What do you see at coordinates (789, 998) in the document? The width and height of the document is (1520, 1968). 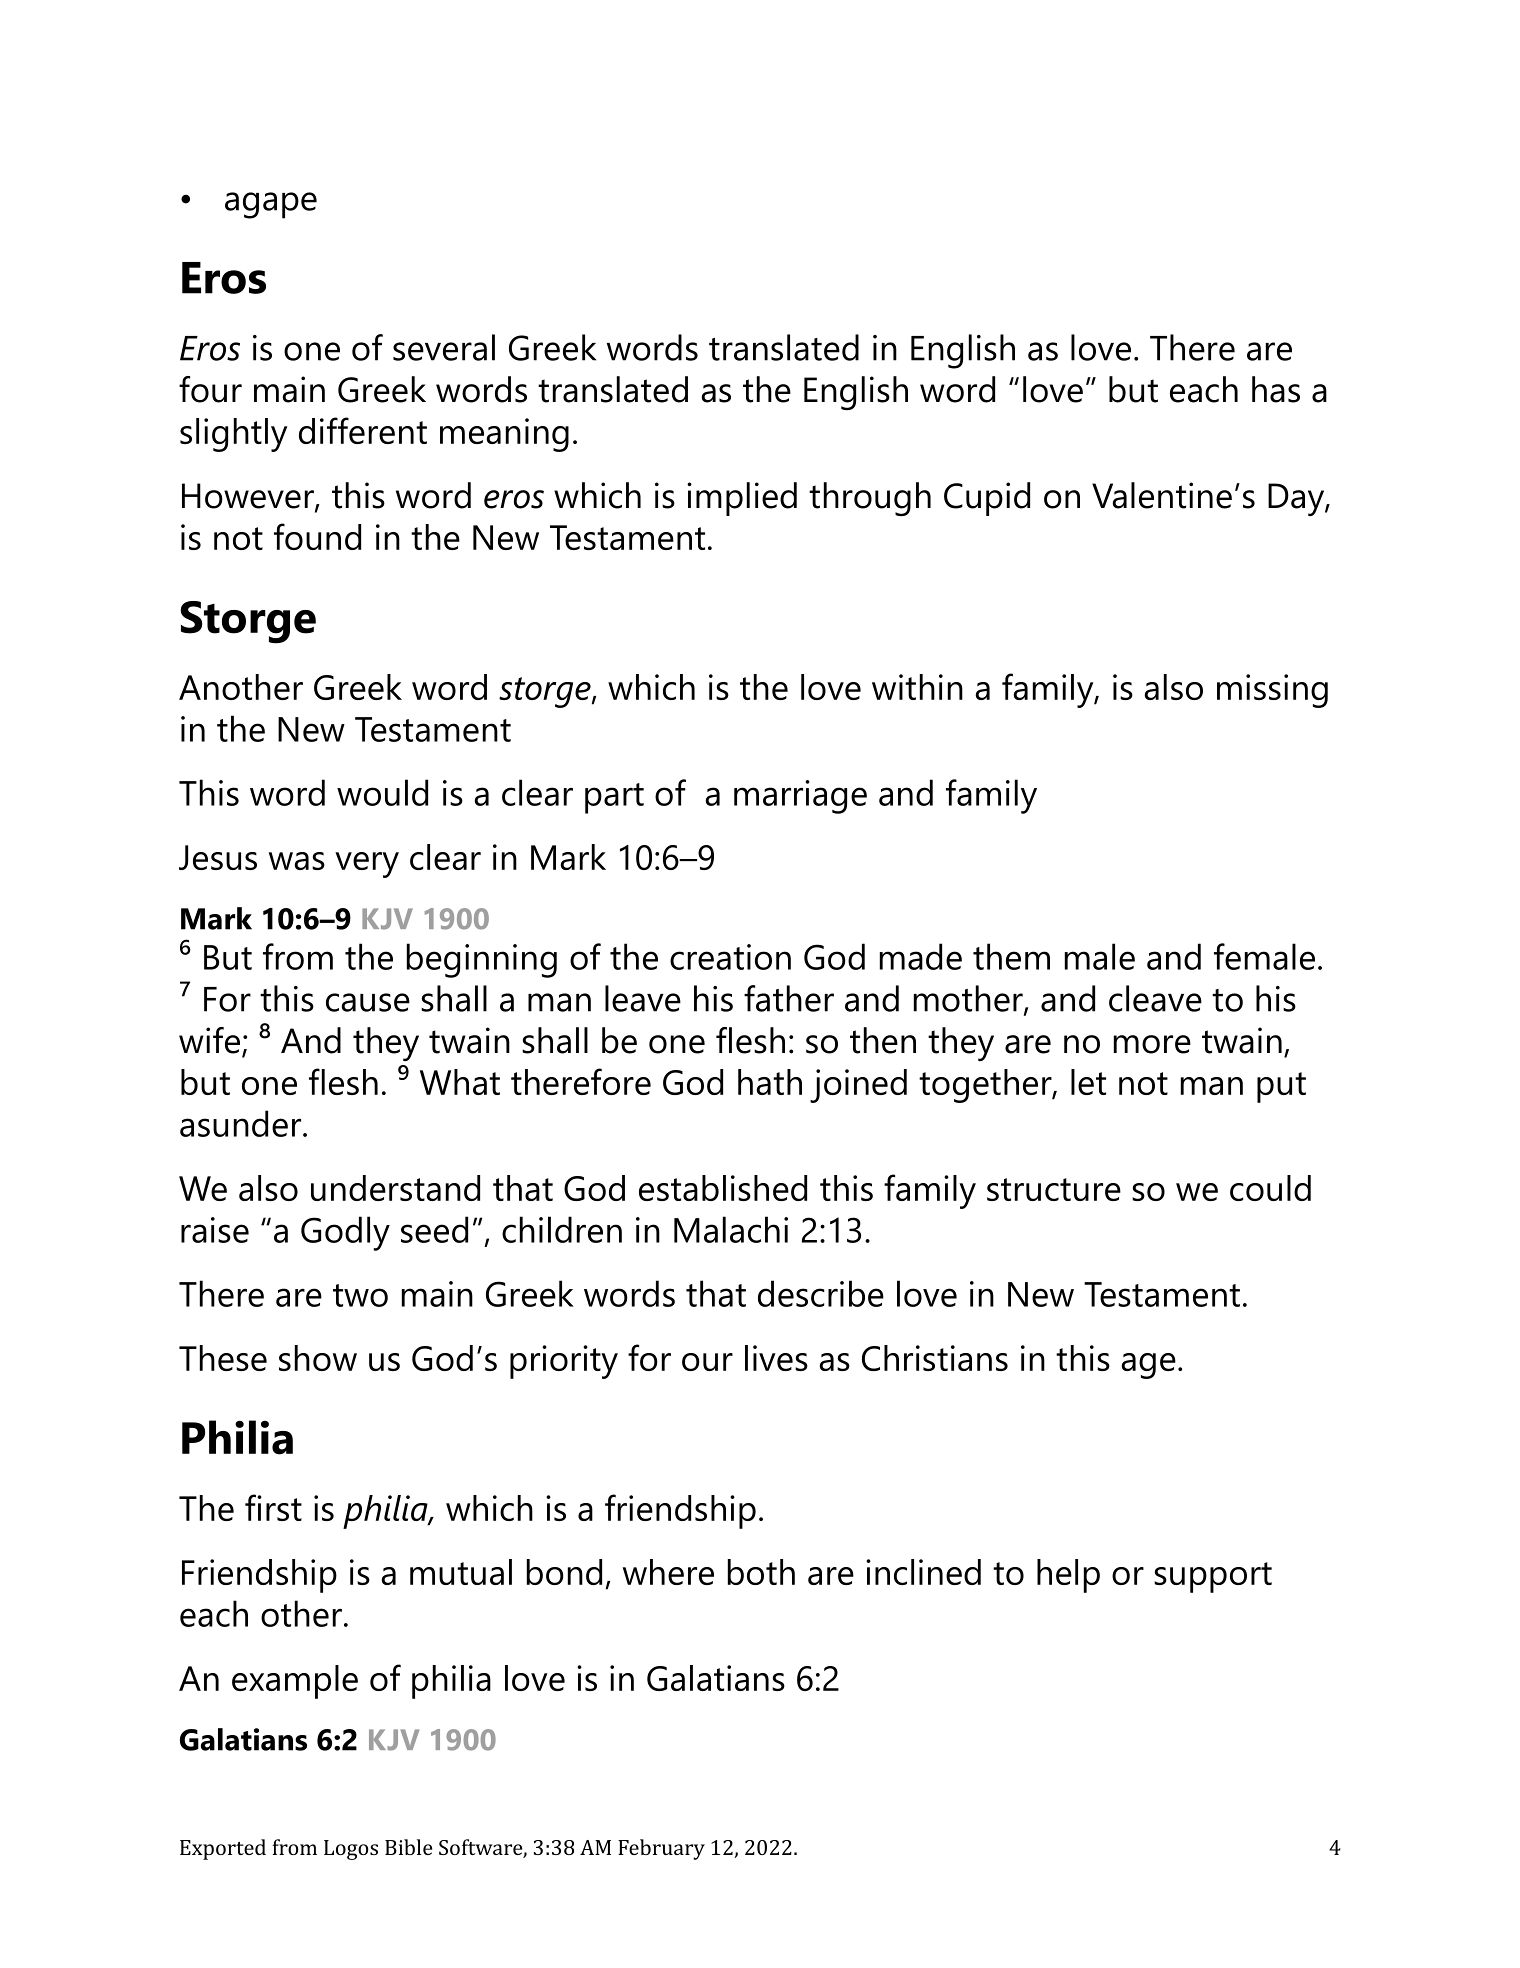 I see `father` at bounding box center [789, 998].
